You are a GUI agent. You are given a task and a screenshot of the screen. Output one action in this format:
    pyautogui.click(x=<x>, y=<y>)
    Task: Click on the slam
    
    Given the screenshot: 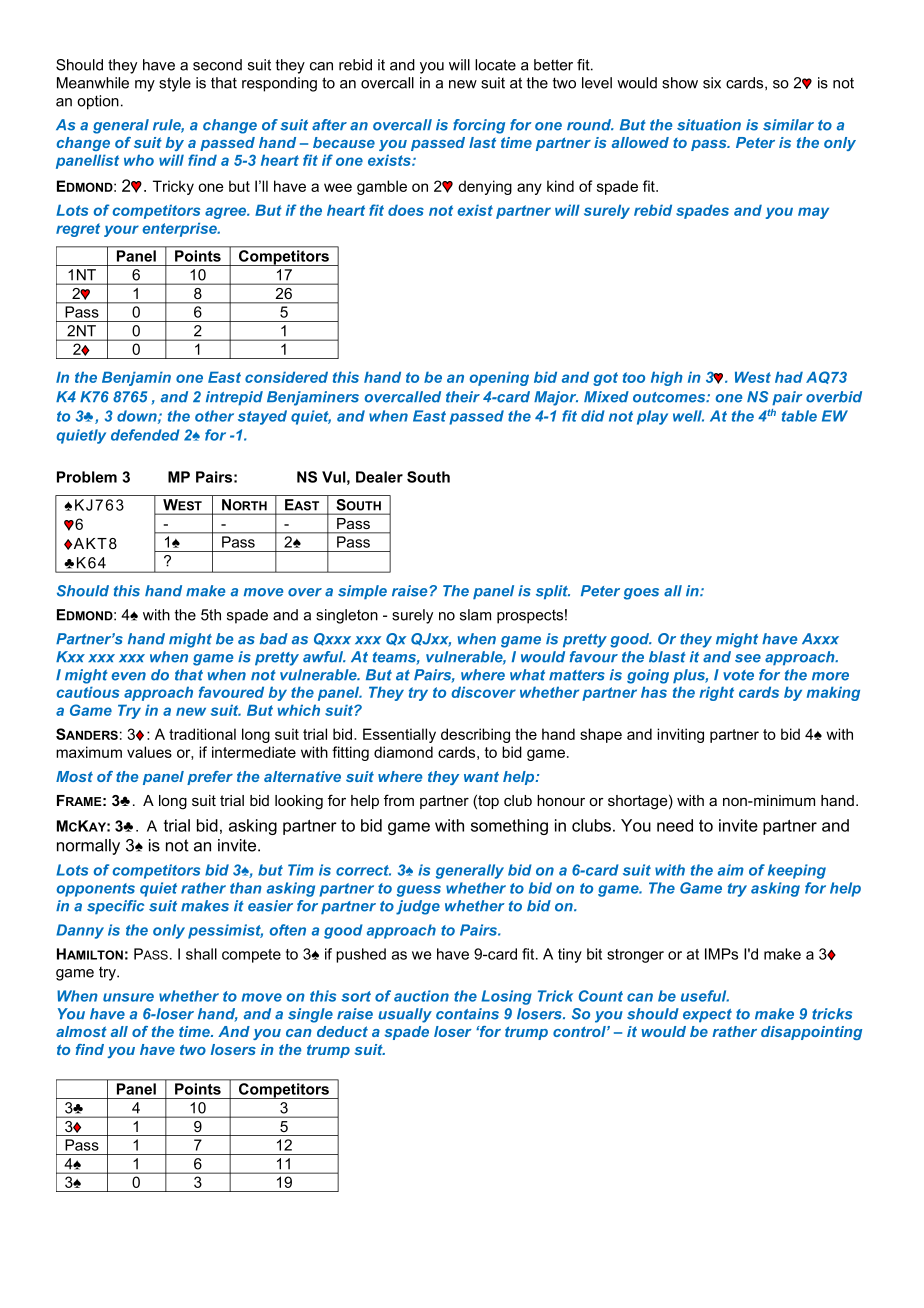 What is the action you would take?
    pyautogui.click(x=475, y=615)
